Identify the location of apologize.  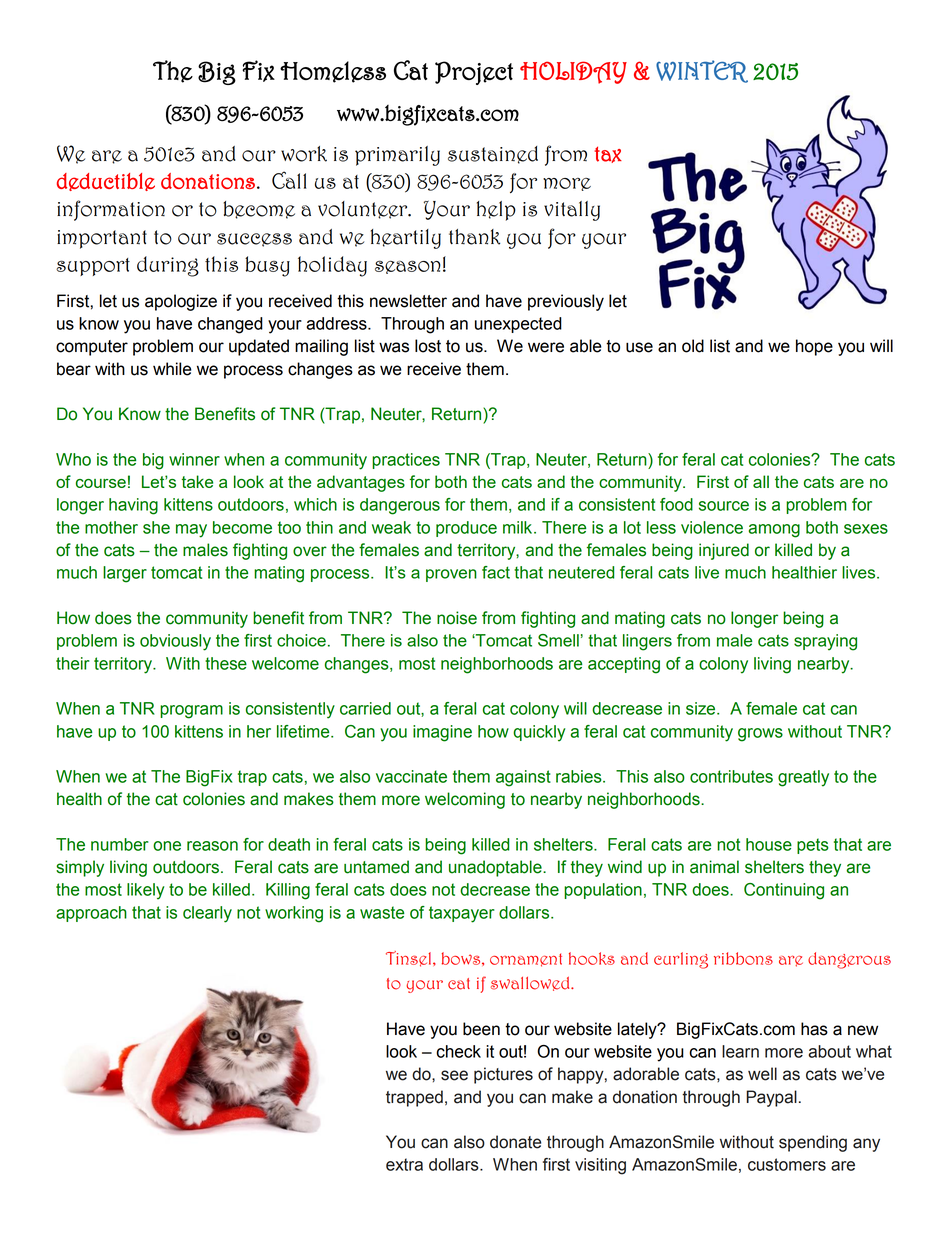
(181, 302).
